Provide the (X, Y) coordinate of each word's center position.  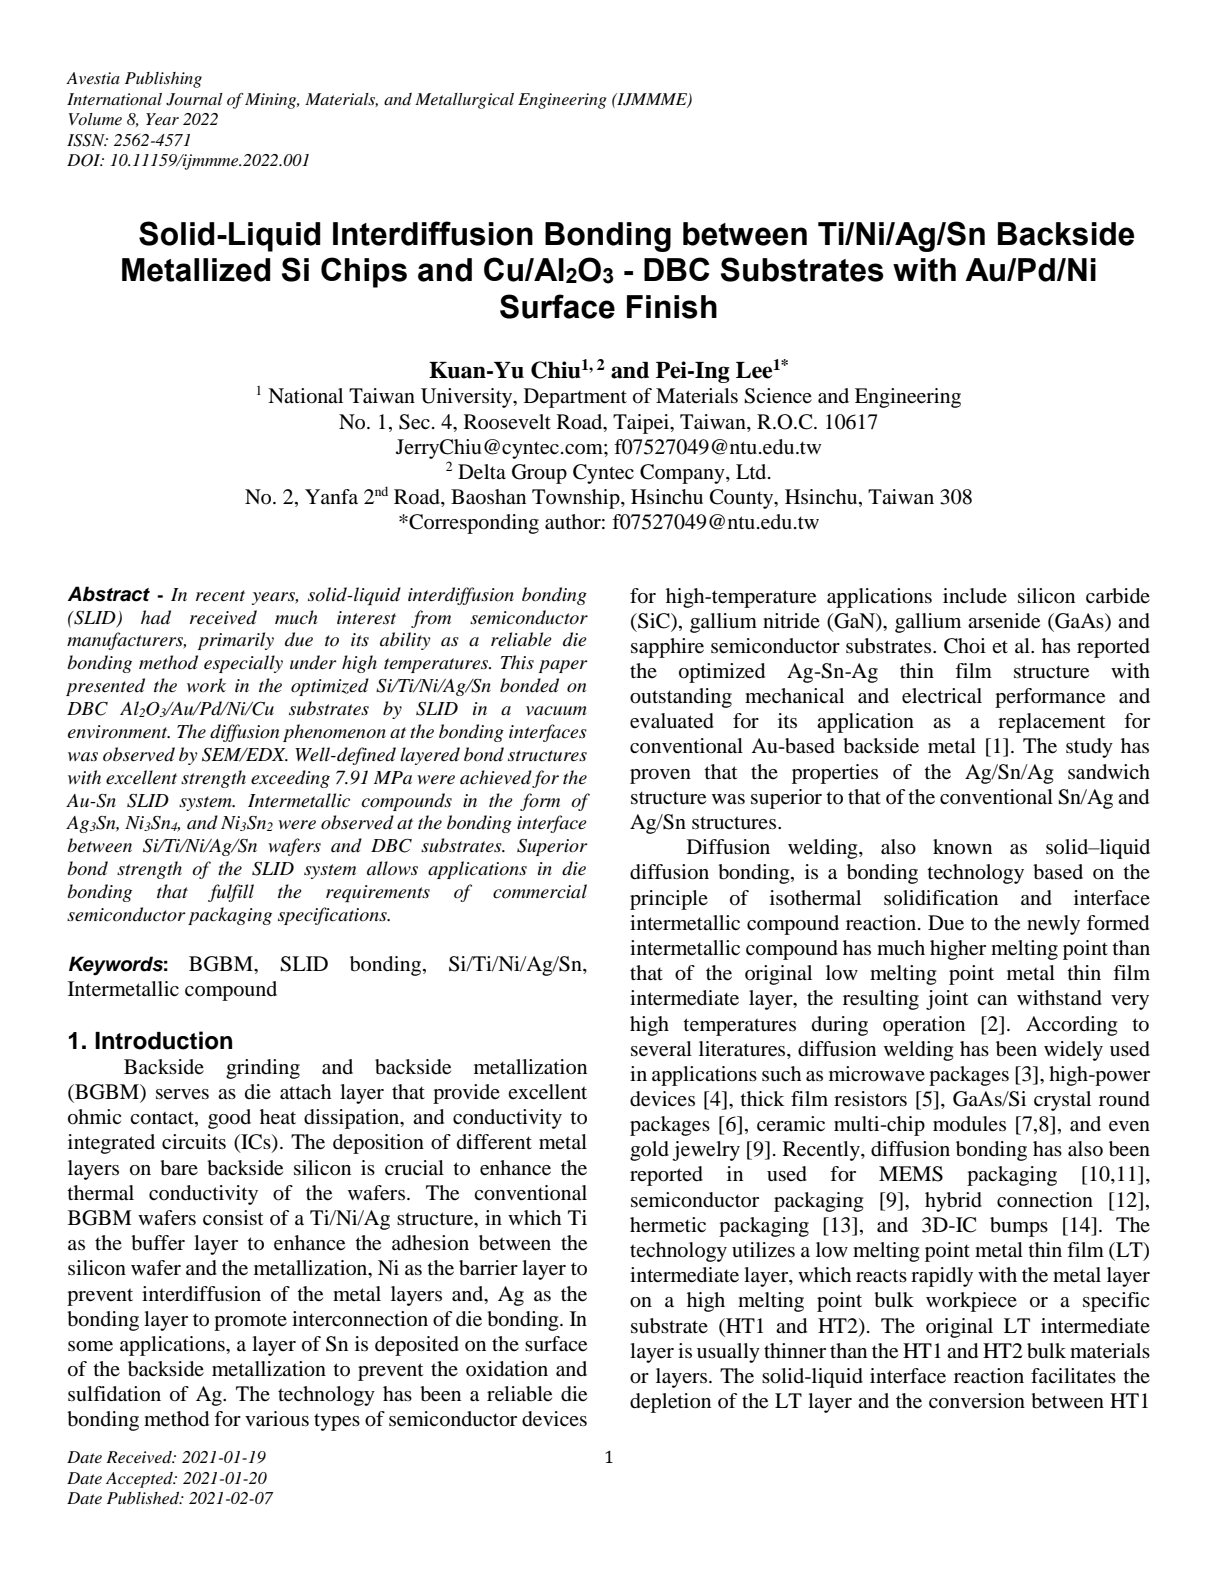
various (277, 1419)
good (229, 1119)
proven (660, 776)
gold (649, 1151)
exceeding (290, 779)
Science (778, 396)
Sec (414, 422)
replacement (1052, 723)
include (975, 595)
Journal (194, 99)
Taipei (642, 424)
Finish (672, 307)
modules (969, 1124)
